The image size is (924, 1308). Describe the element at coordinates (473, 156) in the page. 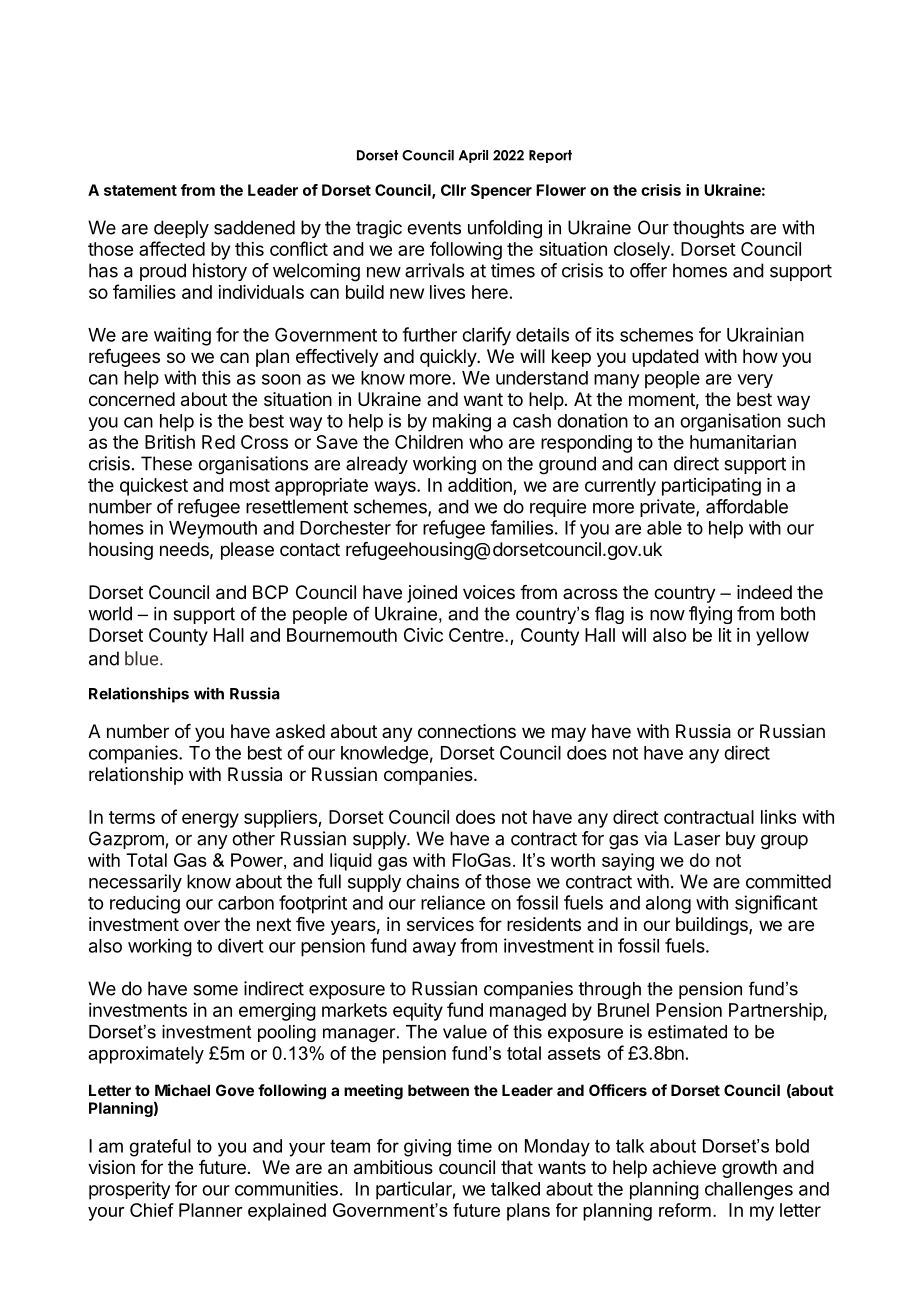

I see `April` at that location.
